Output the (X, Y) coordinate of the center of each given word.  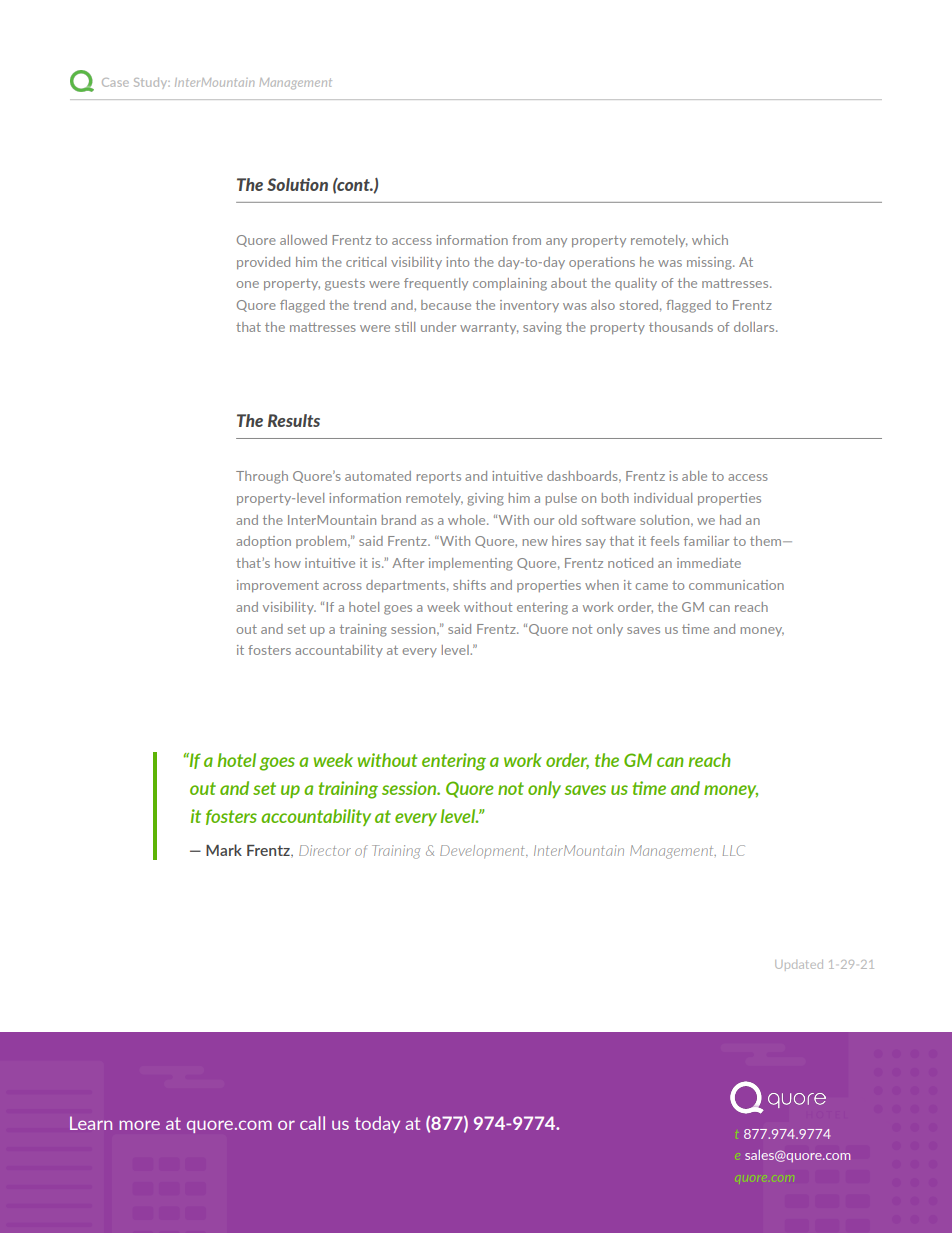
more (139, 1125)
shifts (469, 585)
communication (736, 585)
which (710, 240)
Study (152, 83)
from (526, 240)
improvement (278, 586)
